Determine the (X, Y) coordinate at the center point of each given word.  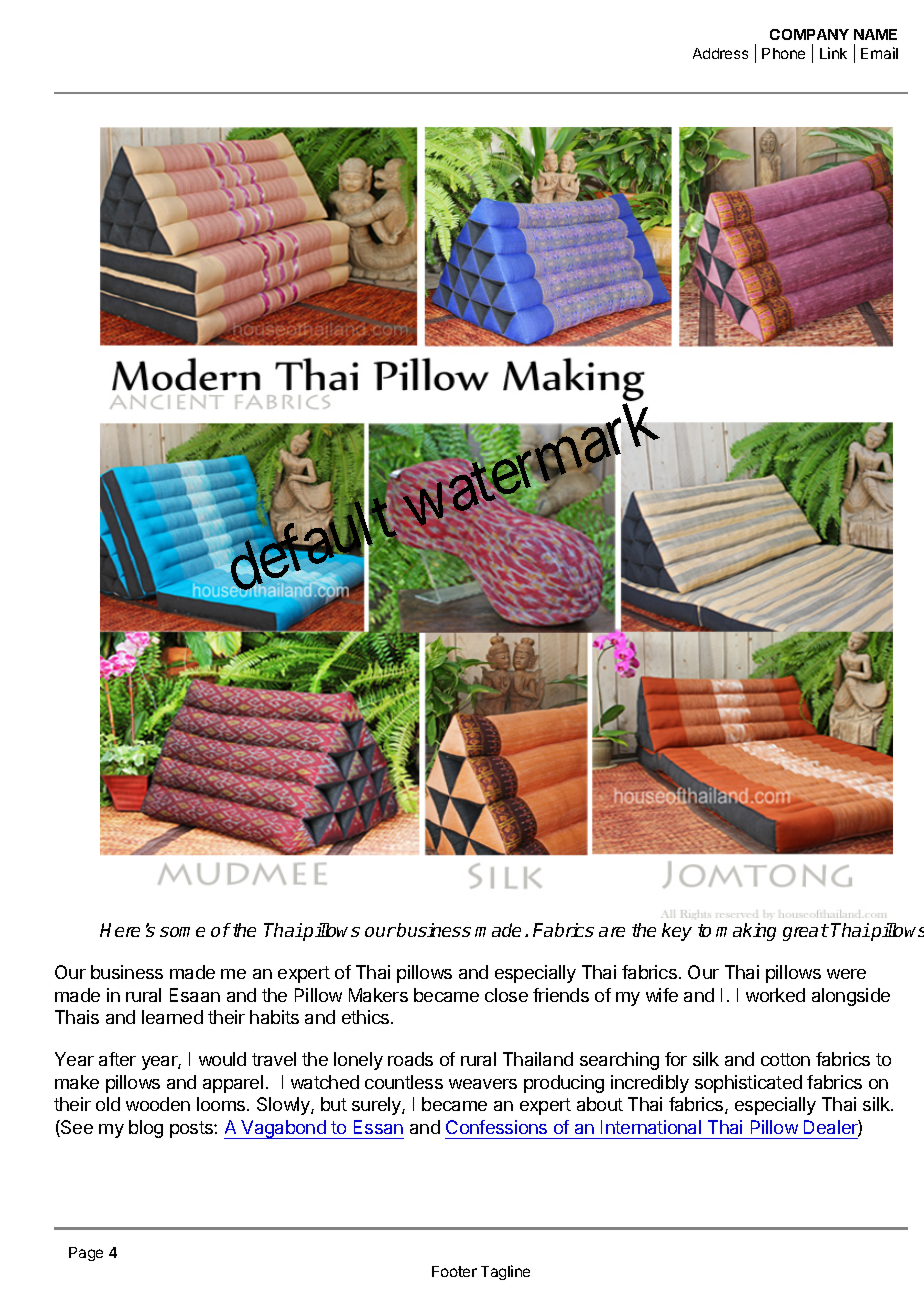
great (806, 932)
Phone (783, 53)
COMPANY (809, 34)
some (182, 932)
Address (720, 53)
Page (86, 1254)
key (677, 932)
